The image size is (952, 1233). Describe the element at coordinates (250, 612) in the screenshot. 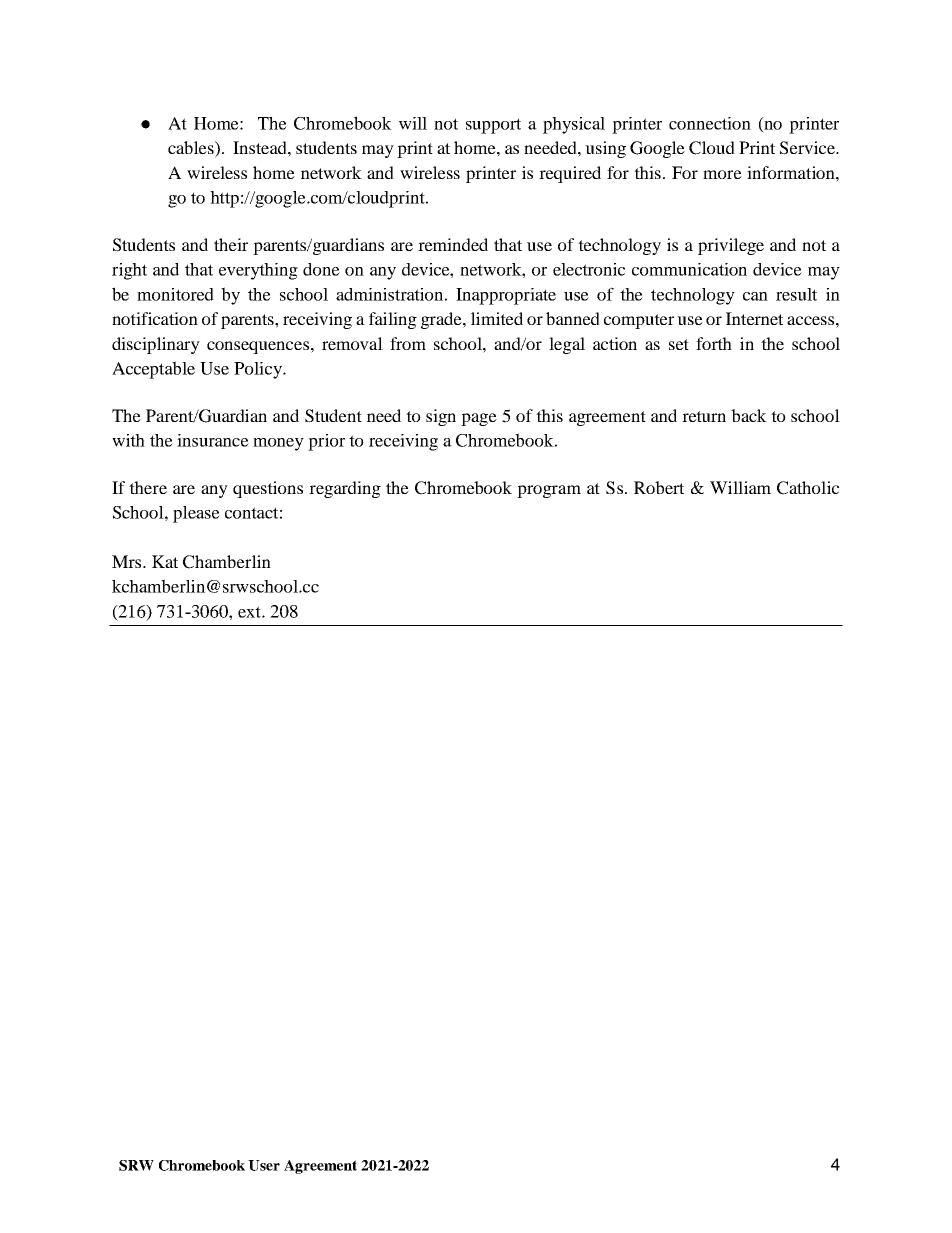

I see `ext` at that location.
